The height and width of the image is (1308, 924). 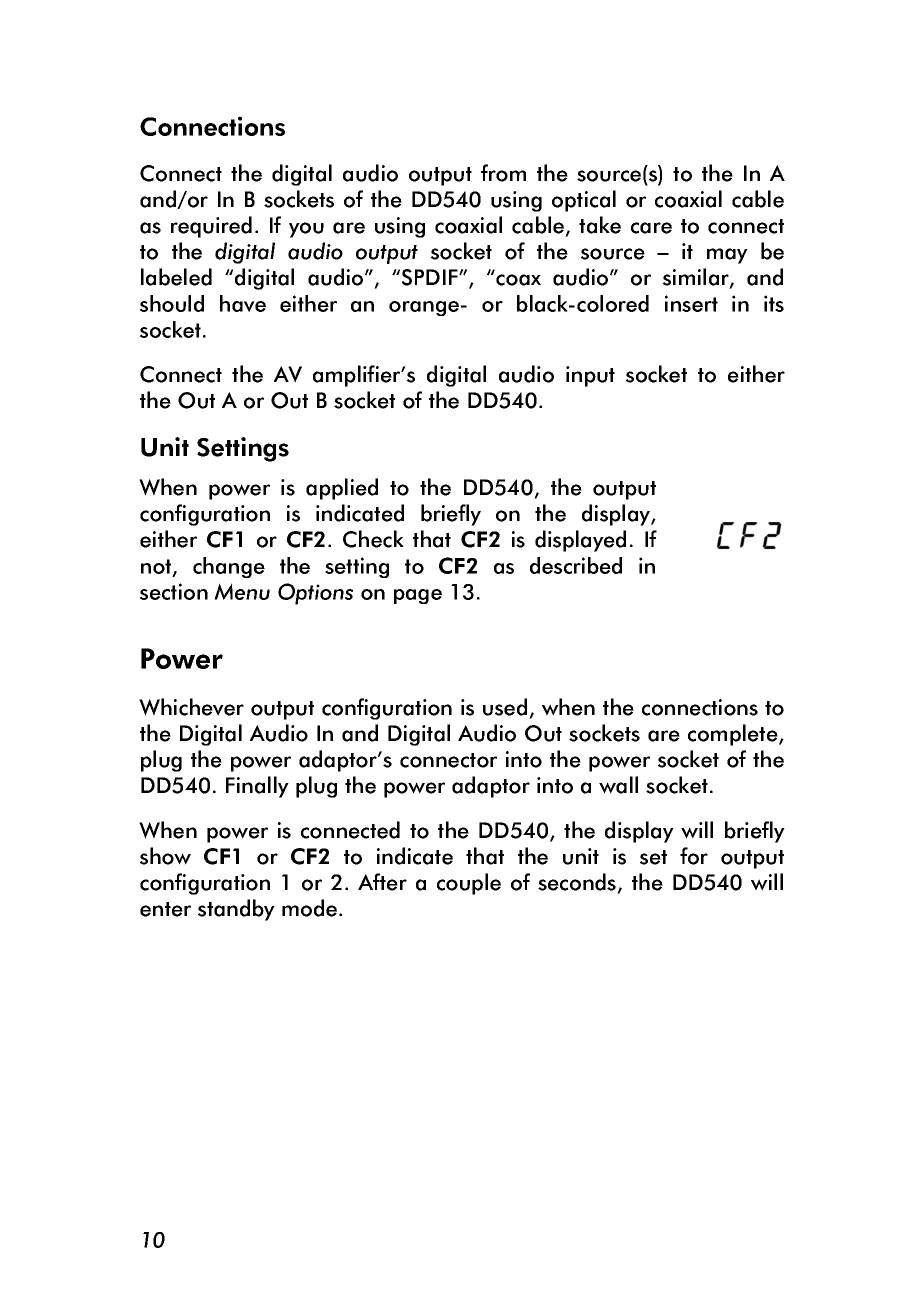 I want to click on complete, so click(x=734, y=735).
